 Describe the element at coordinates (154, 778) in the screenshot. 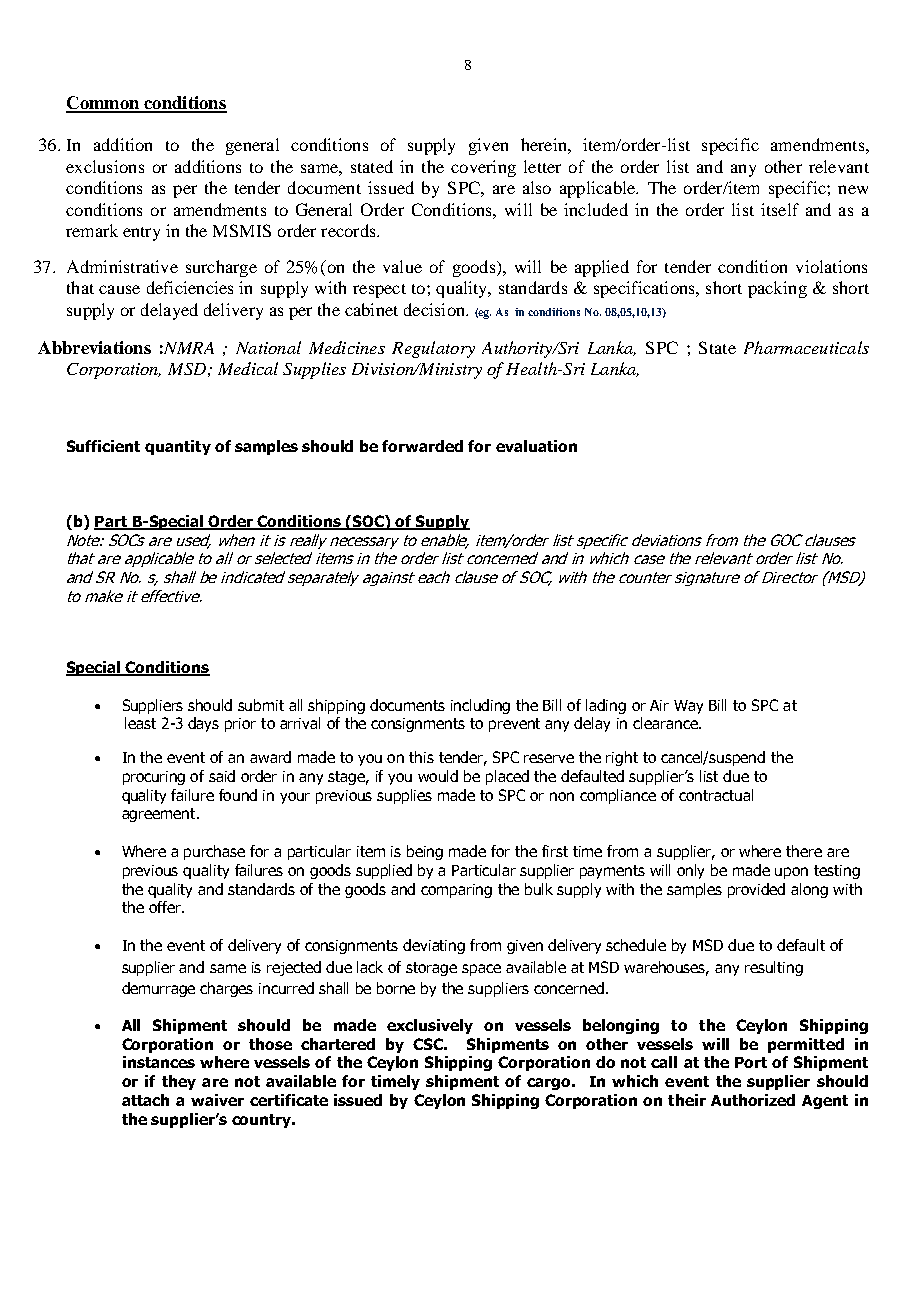

I see `procuring` at that location.
